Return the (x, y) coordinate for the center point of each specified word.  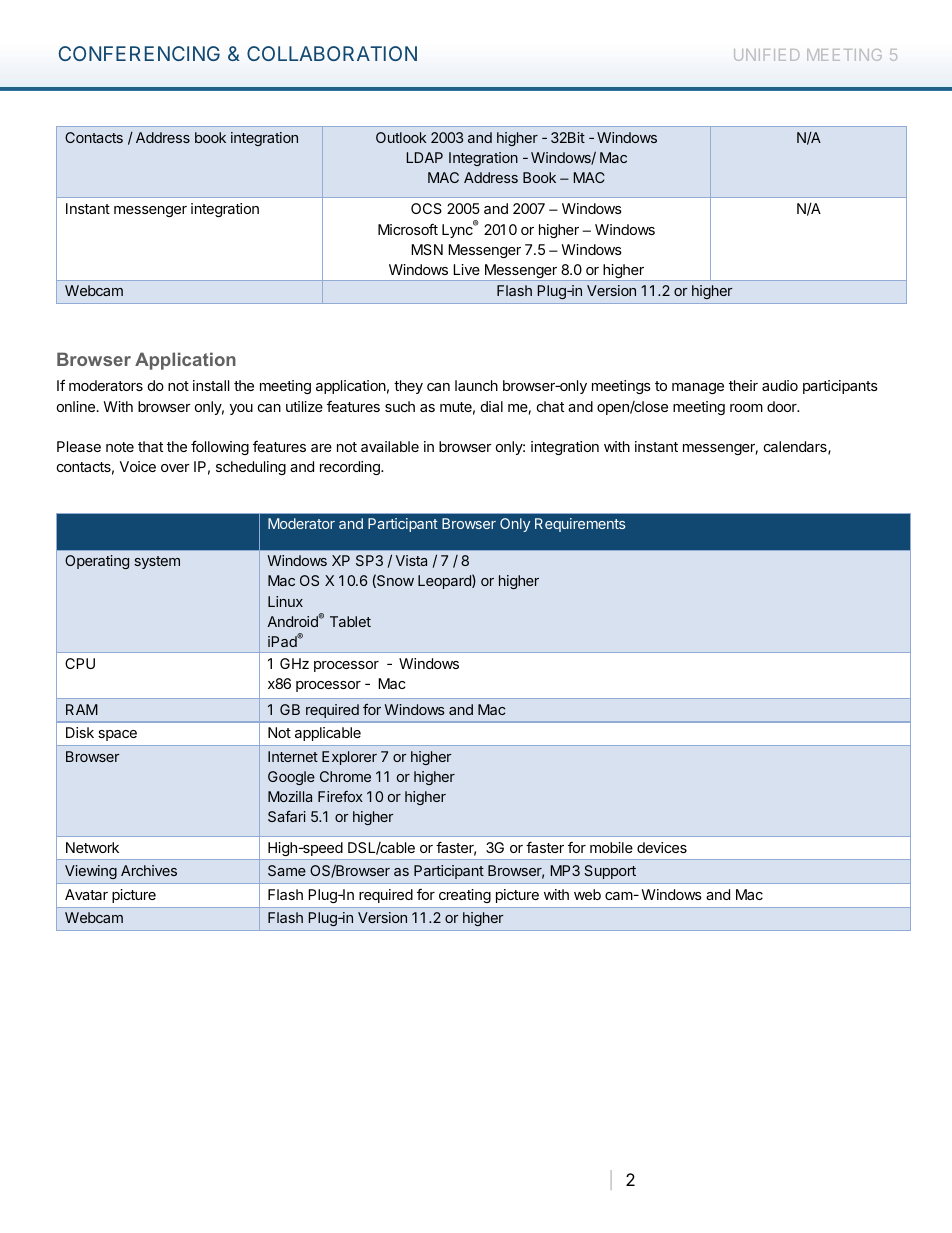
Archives (149, 870)
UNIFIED (766, 55)
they (408, 387)
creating (465, 896)
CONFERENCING (139, 53)
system (157, 562)
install (211, 385)
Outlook (401, 137)
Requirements (580, 525)
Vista (411, 560)
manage (698, 388)
